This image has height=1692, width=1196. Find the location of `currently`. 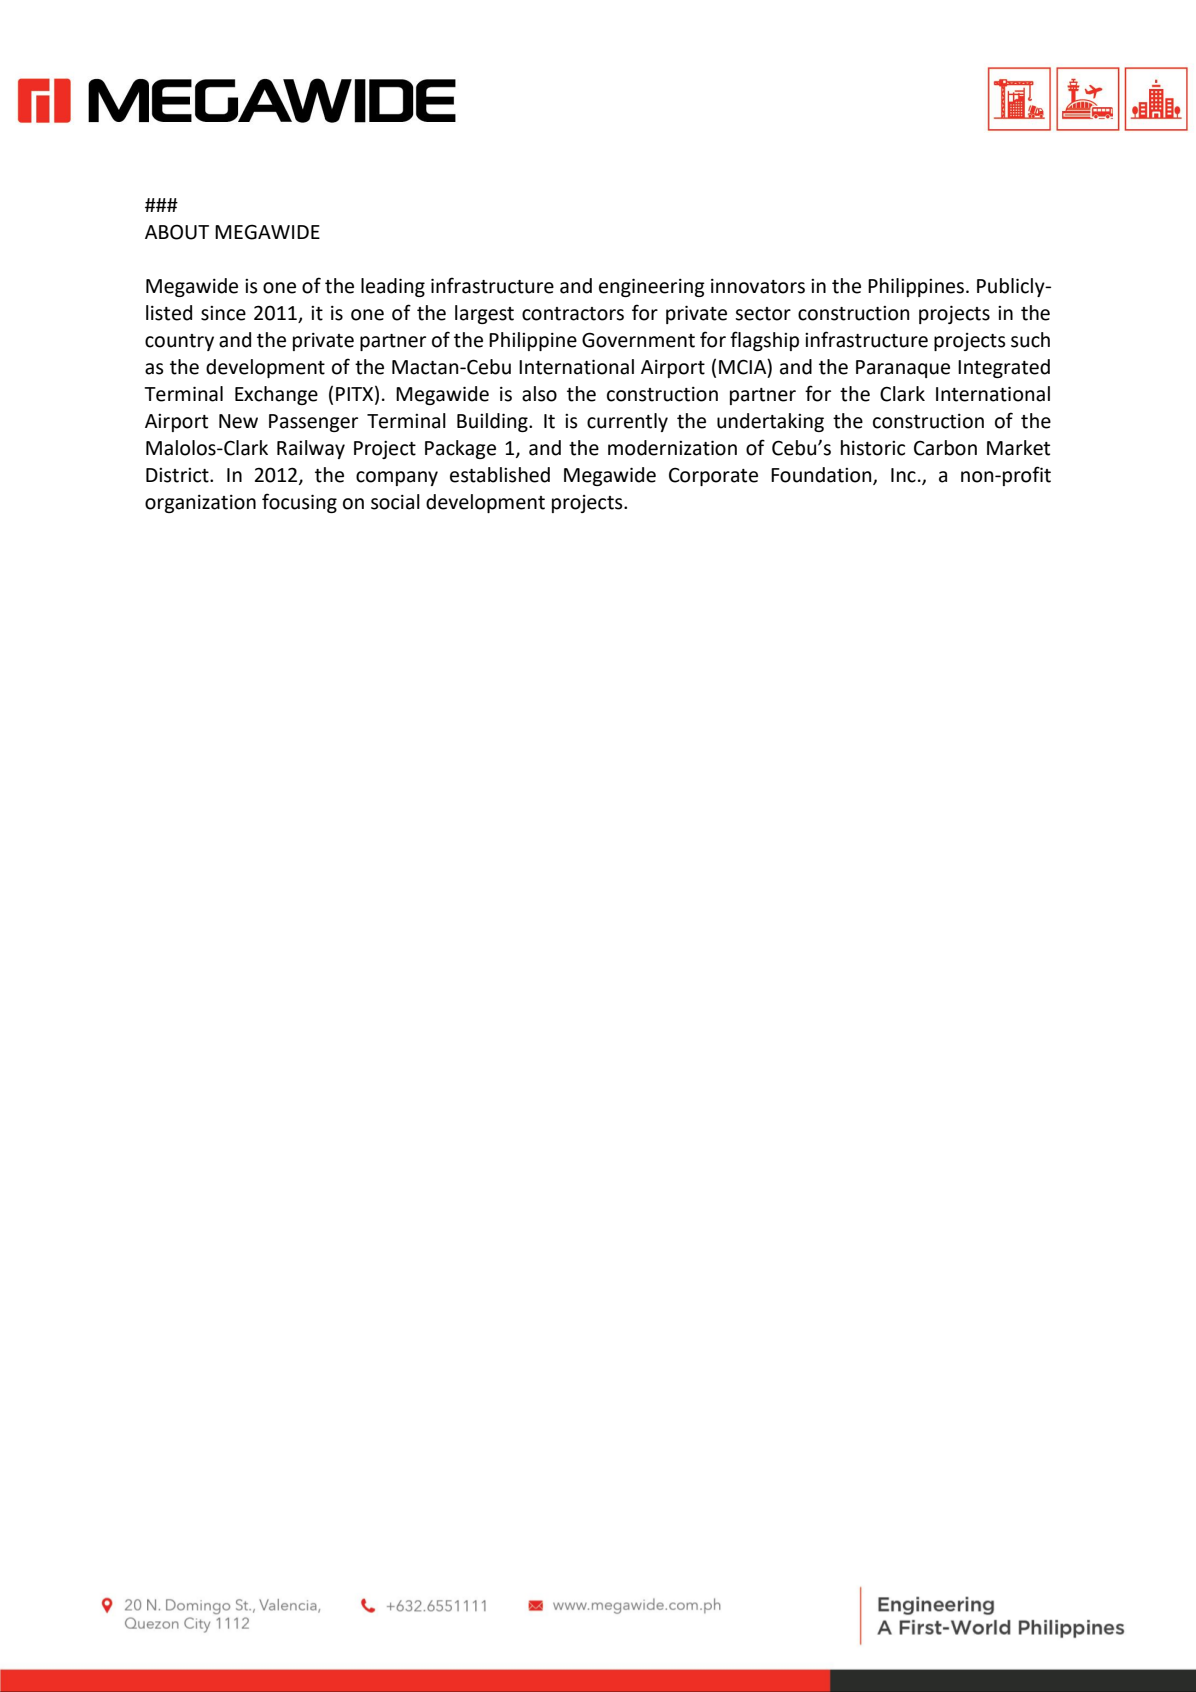

currently is located at coordinates (627, 422).
